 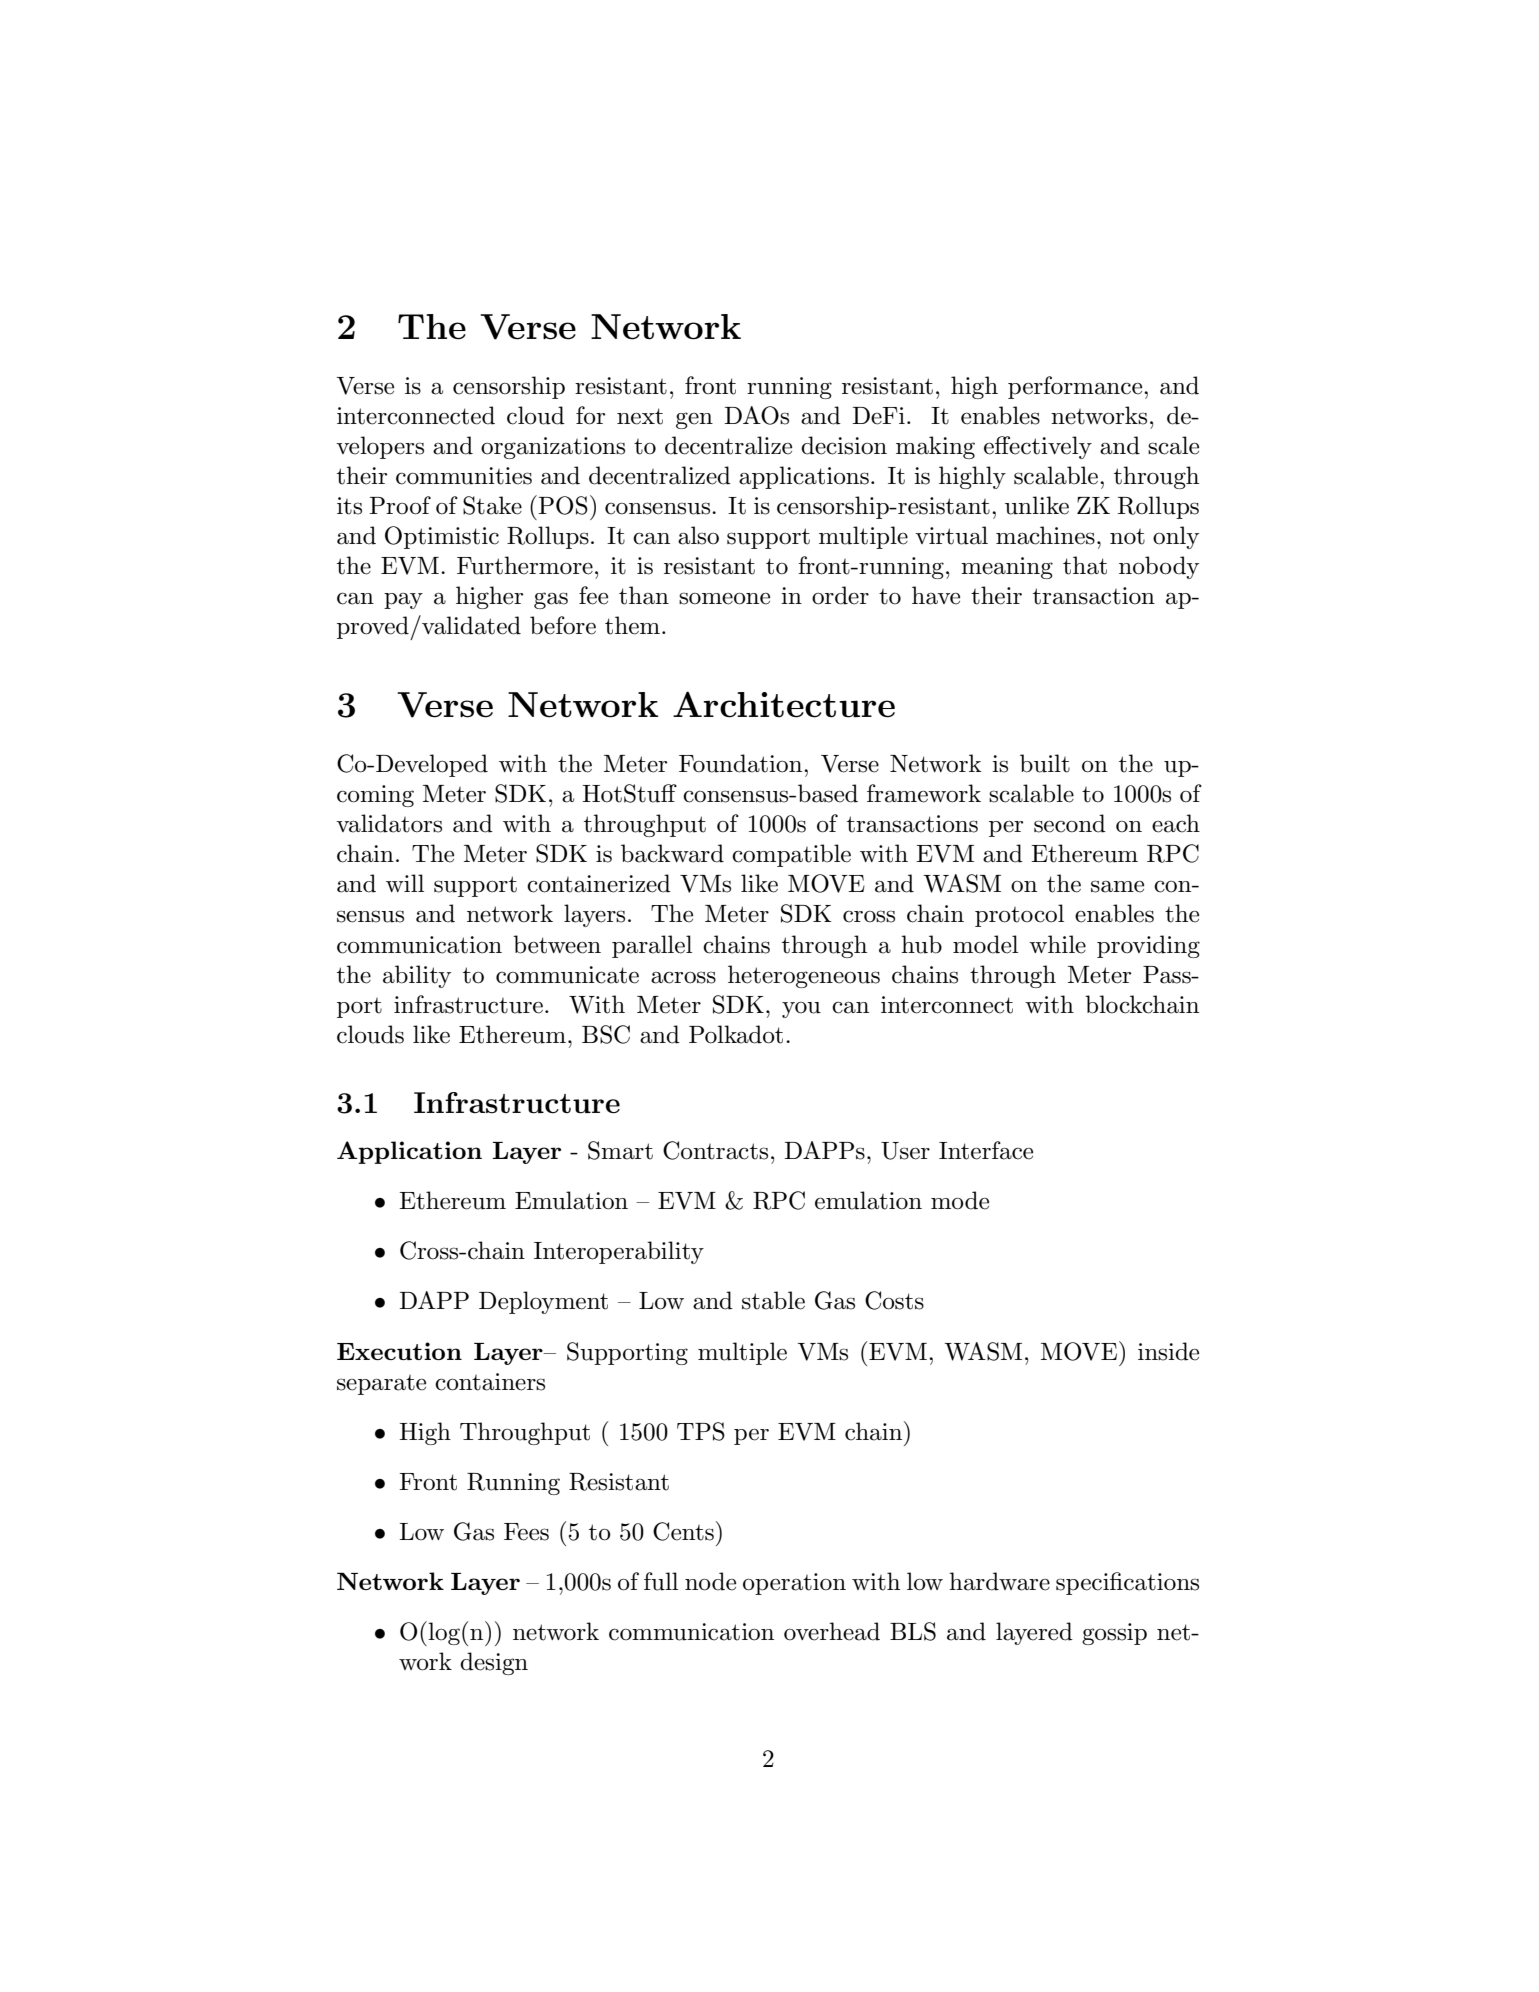 What do you see at coordinates (844, 445) in the screenshot?
I see `decision` at bounding box center [844, 445].
